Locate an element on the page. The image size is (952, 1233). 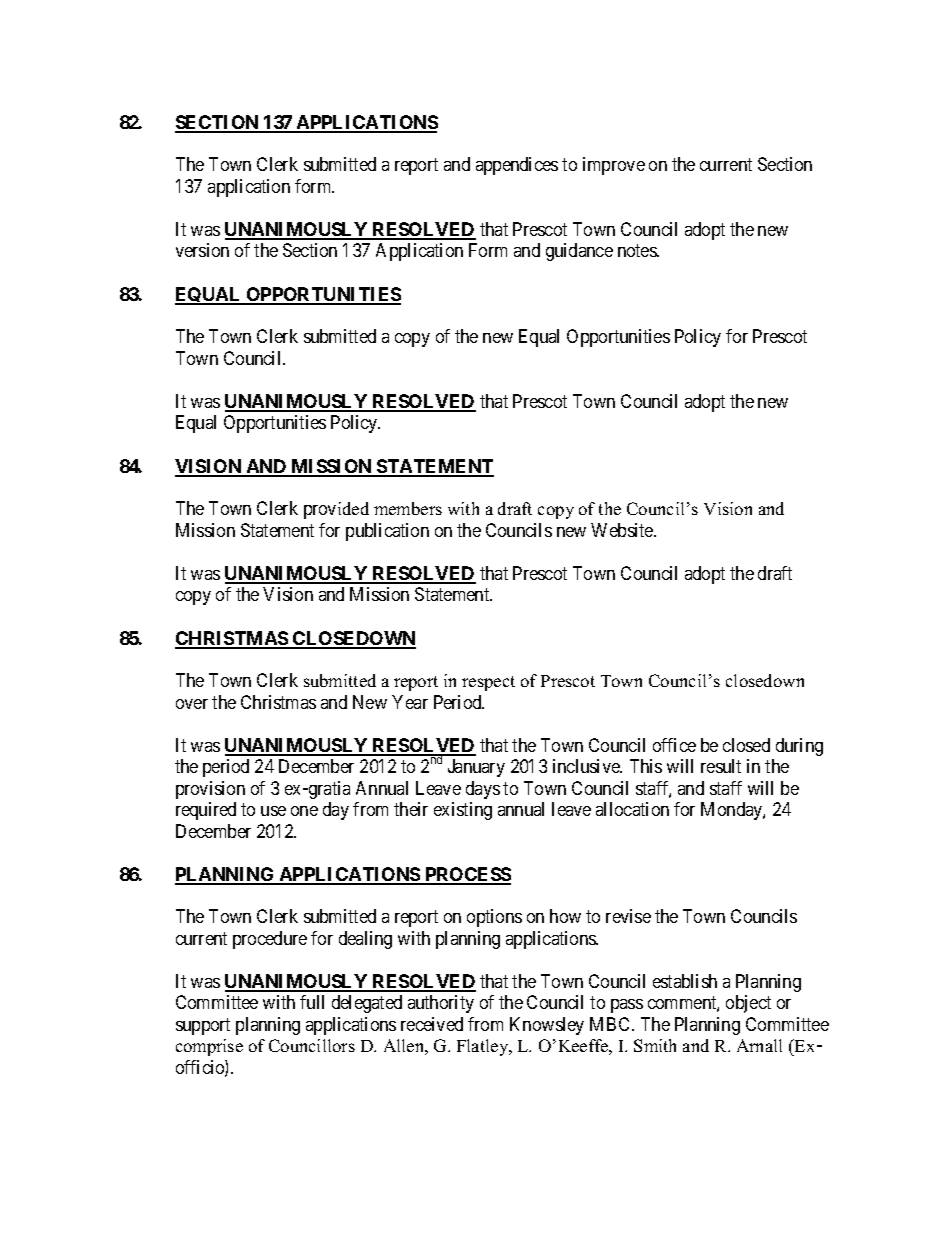
use is located at coordinates (273, 811).
